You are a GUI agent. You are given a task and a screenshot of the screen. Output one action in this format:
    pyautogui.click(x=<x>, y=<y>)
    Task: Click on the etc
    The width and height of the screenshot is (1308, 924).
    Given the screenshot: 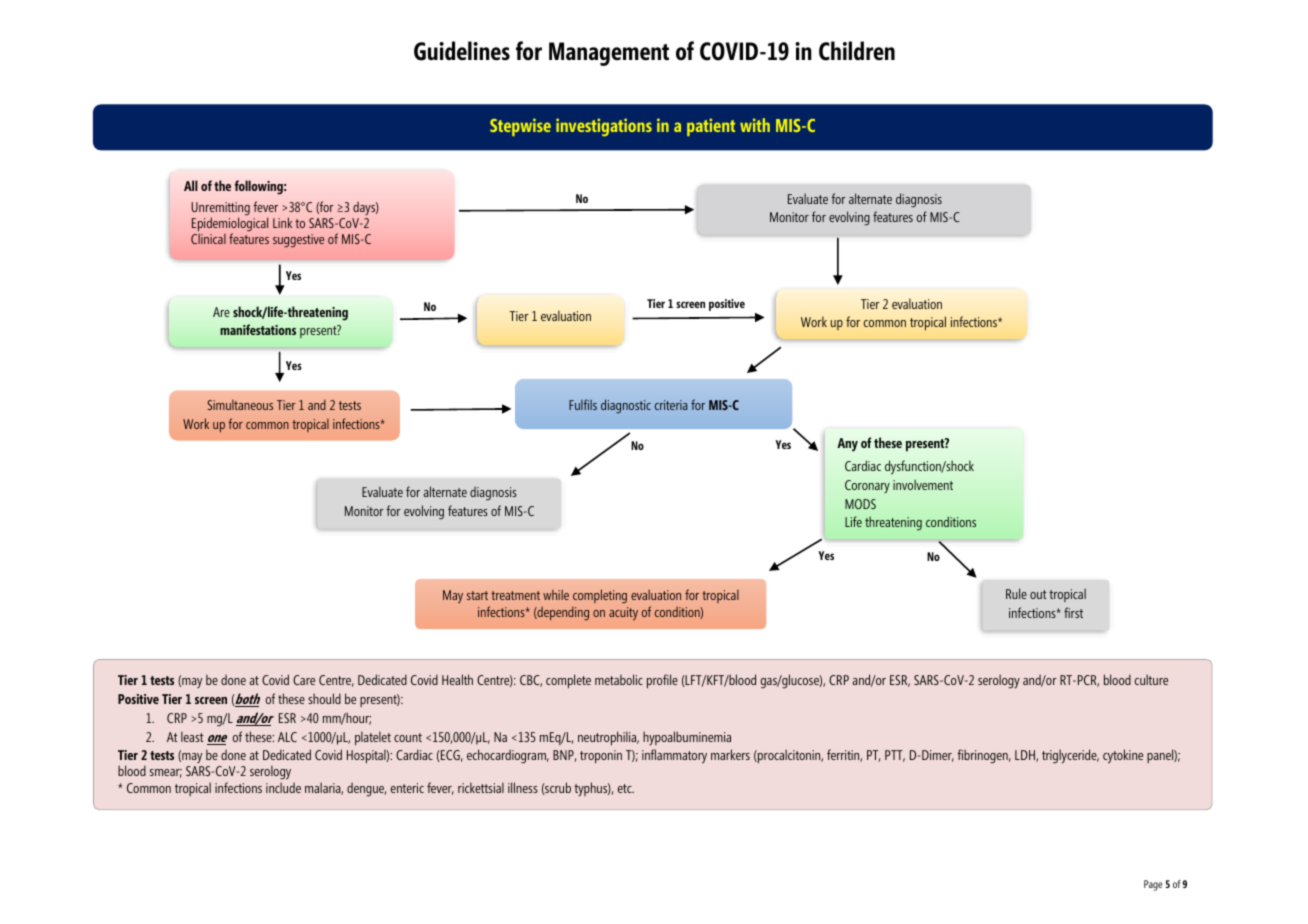 What is the action you would take?
    pyautogui.click(x=626, y=788)
